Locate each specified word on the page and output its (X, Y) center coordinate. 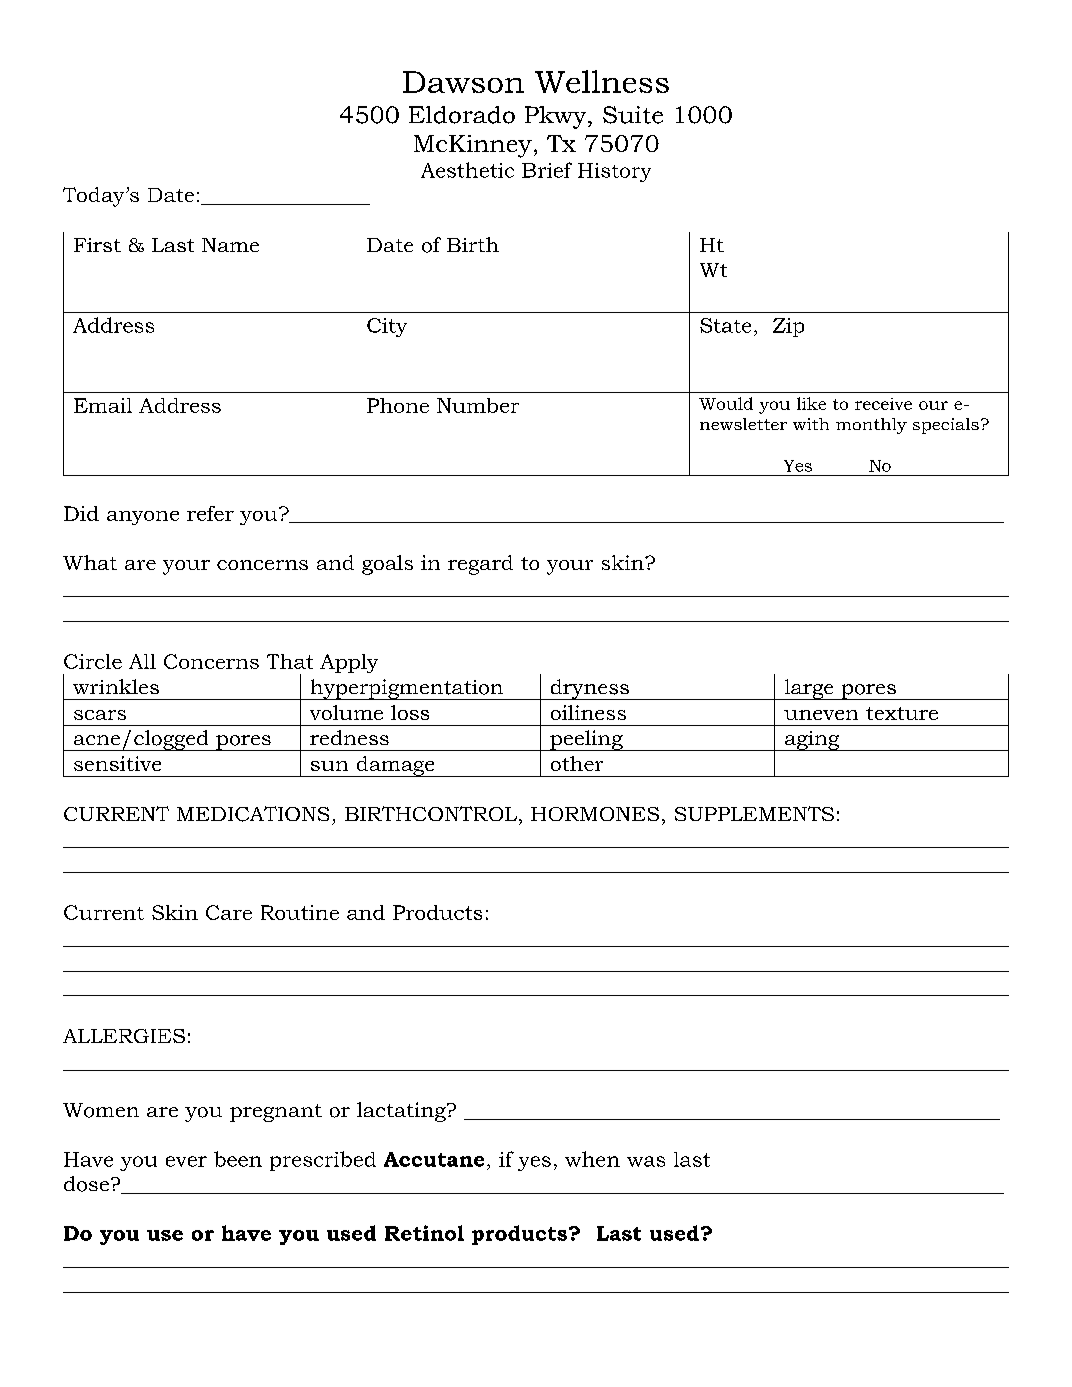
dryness (590, 689)
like (811, 403)
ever (186, 1161)
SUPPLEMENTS (754, 813)
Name (230, 245)
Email (103, 405)
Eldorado (462, 115)
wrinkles (116, 686)
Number (478, 405)
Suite (633, 115)
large (809, 689)
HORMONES (595, 814)
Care (229, 912)
